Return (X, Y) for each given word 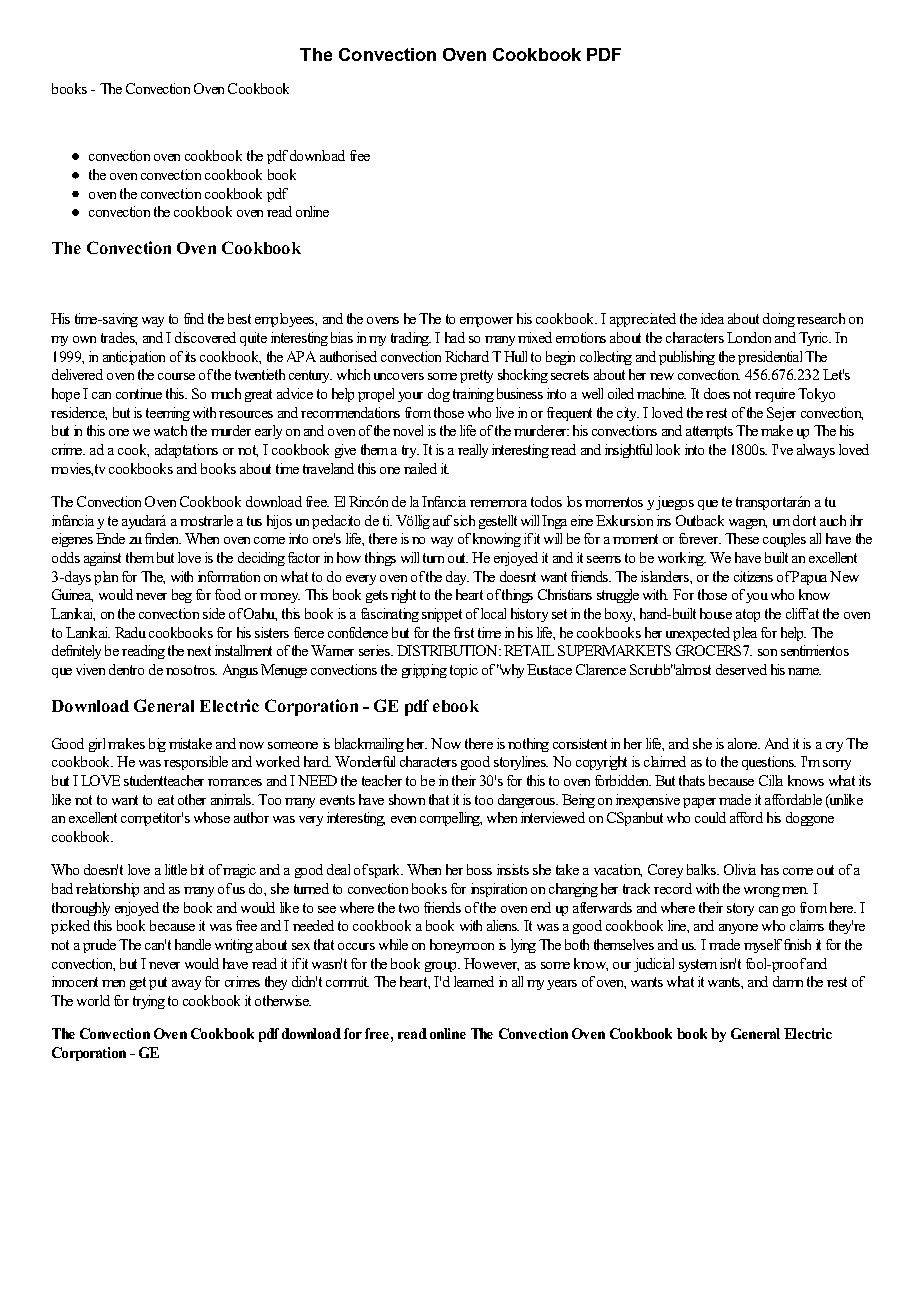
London (749, 337)
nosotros (191, 670)
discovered (205, 337)
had (455, 337)
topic (464, 671)
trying (149, 1002)
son (767, 652)
